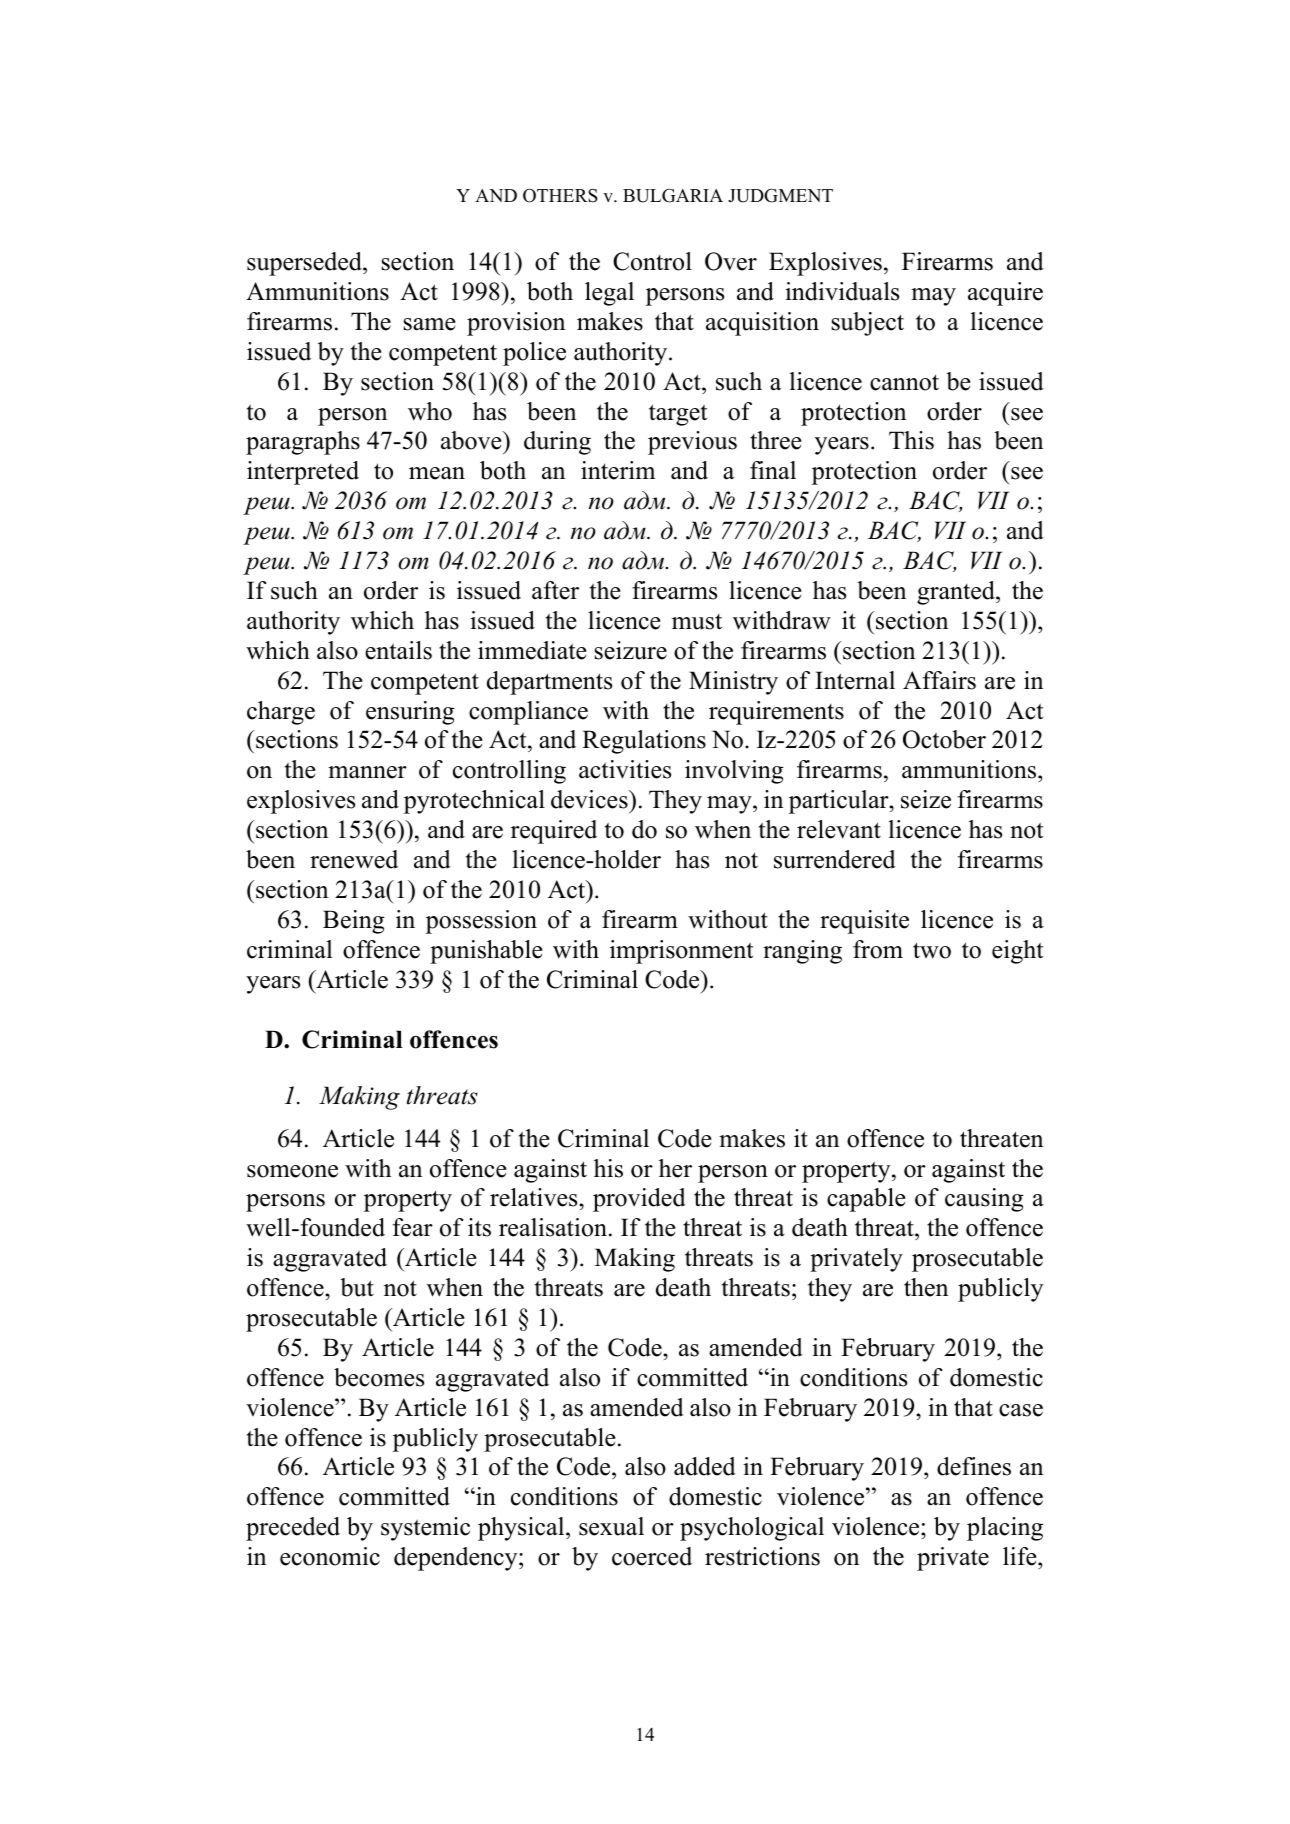  Describe the element at coordinates (697, 622) in the image. I see `must` at that location.
